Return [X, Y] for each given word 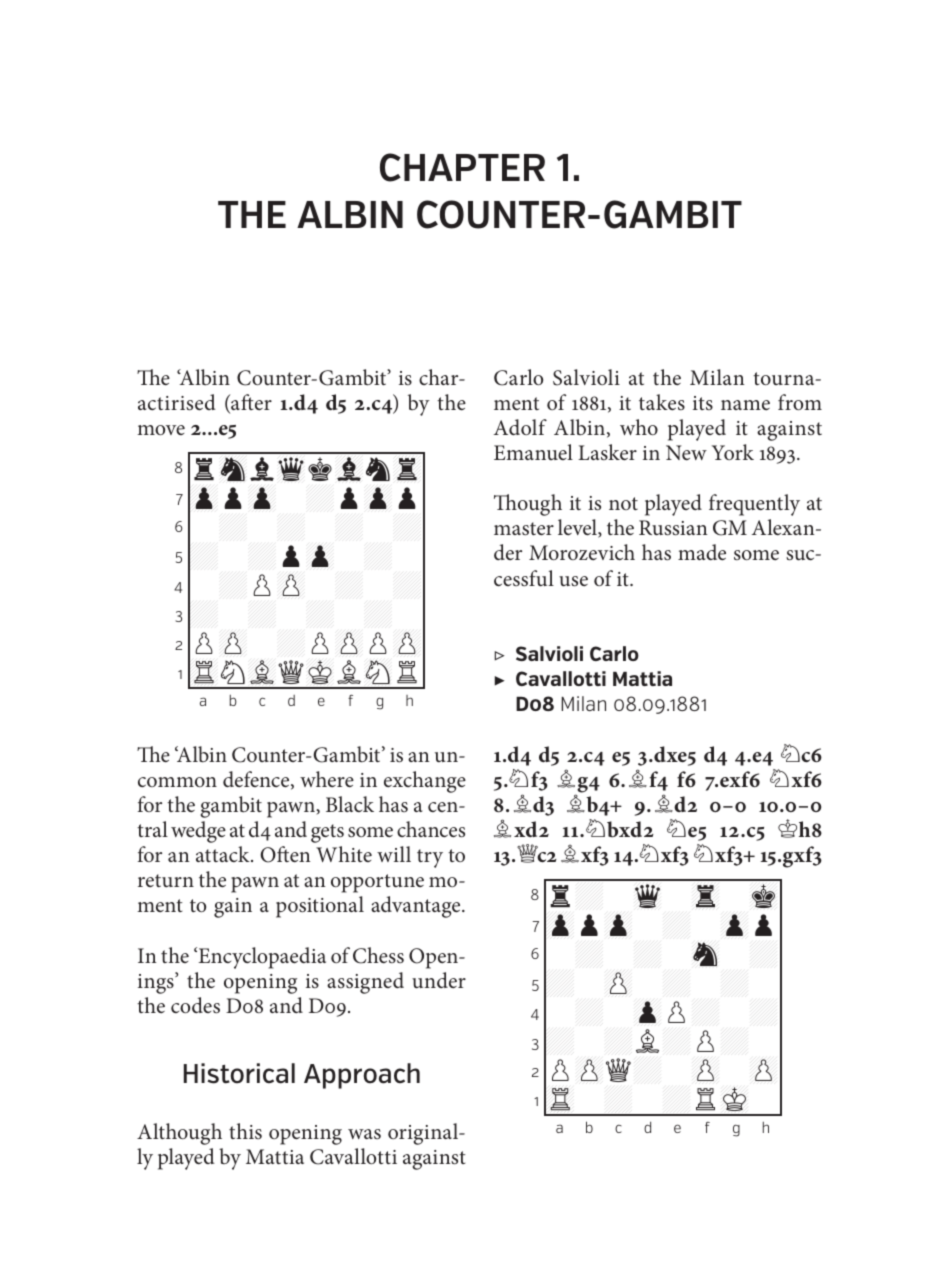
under [439, 980]
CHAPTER [462, 167]
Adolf [520, 427]
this [245, 1131]
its [703, 403]
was [364, 1134]
